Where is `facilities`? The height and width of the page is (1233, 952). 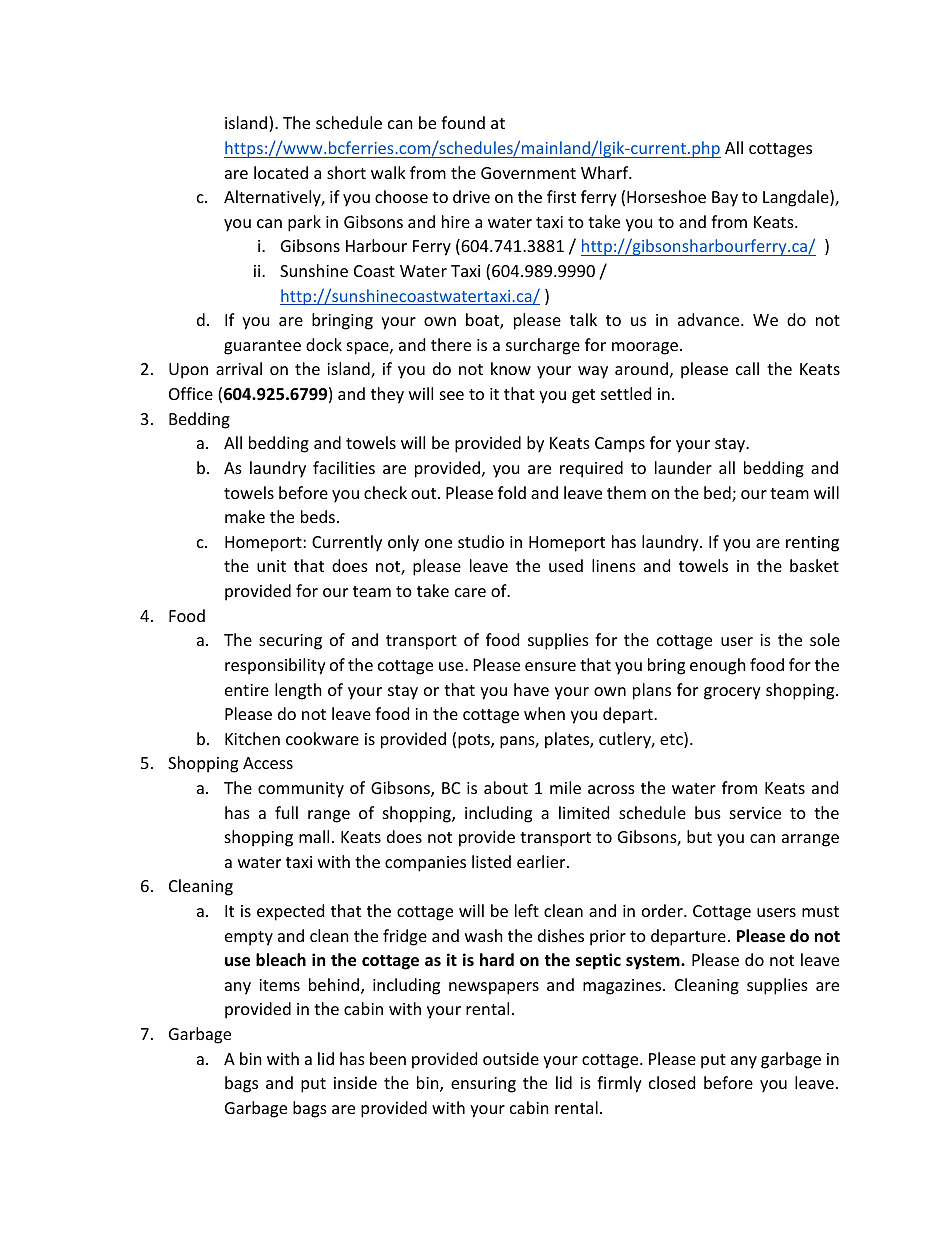 facilities is located at coordinates (344, 467).
